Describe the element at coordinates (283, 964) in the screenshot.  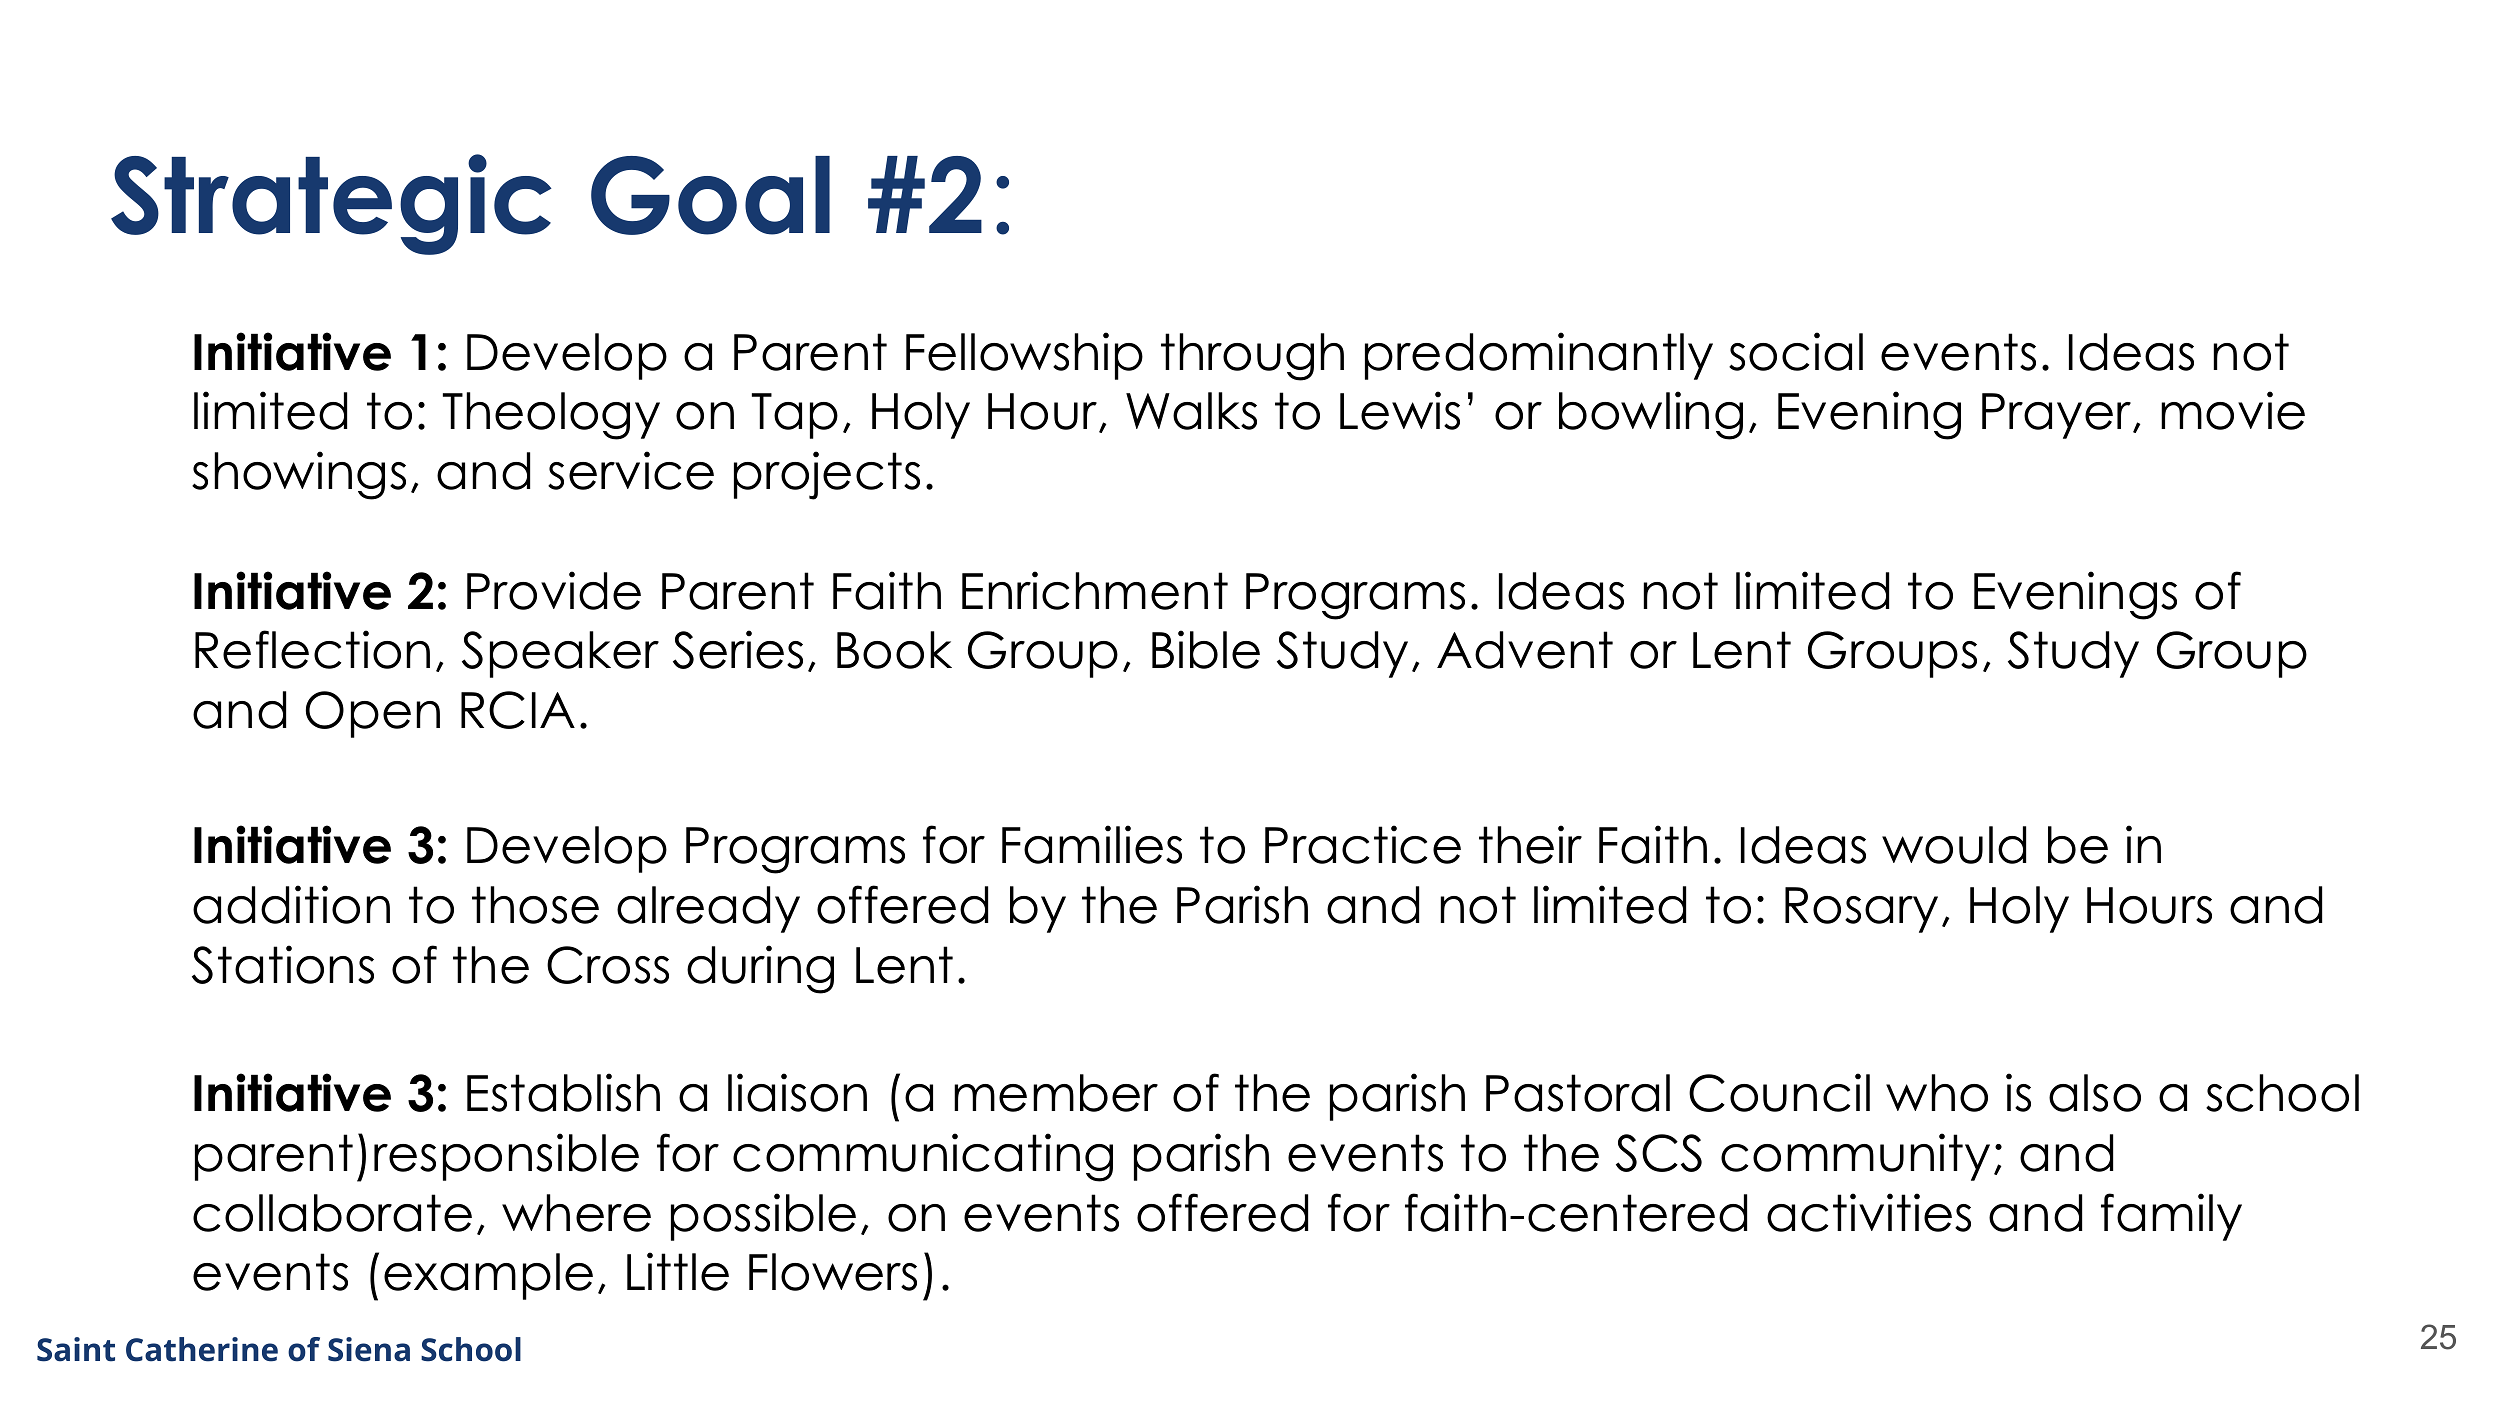
I see `Stations` at that location.
